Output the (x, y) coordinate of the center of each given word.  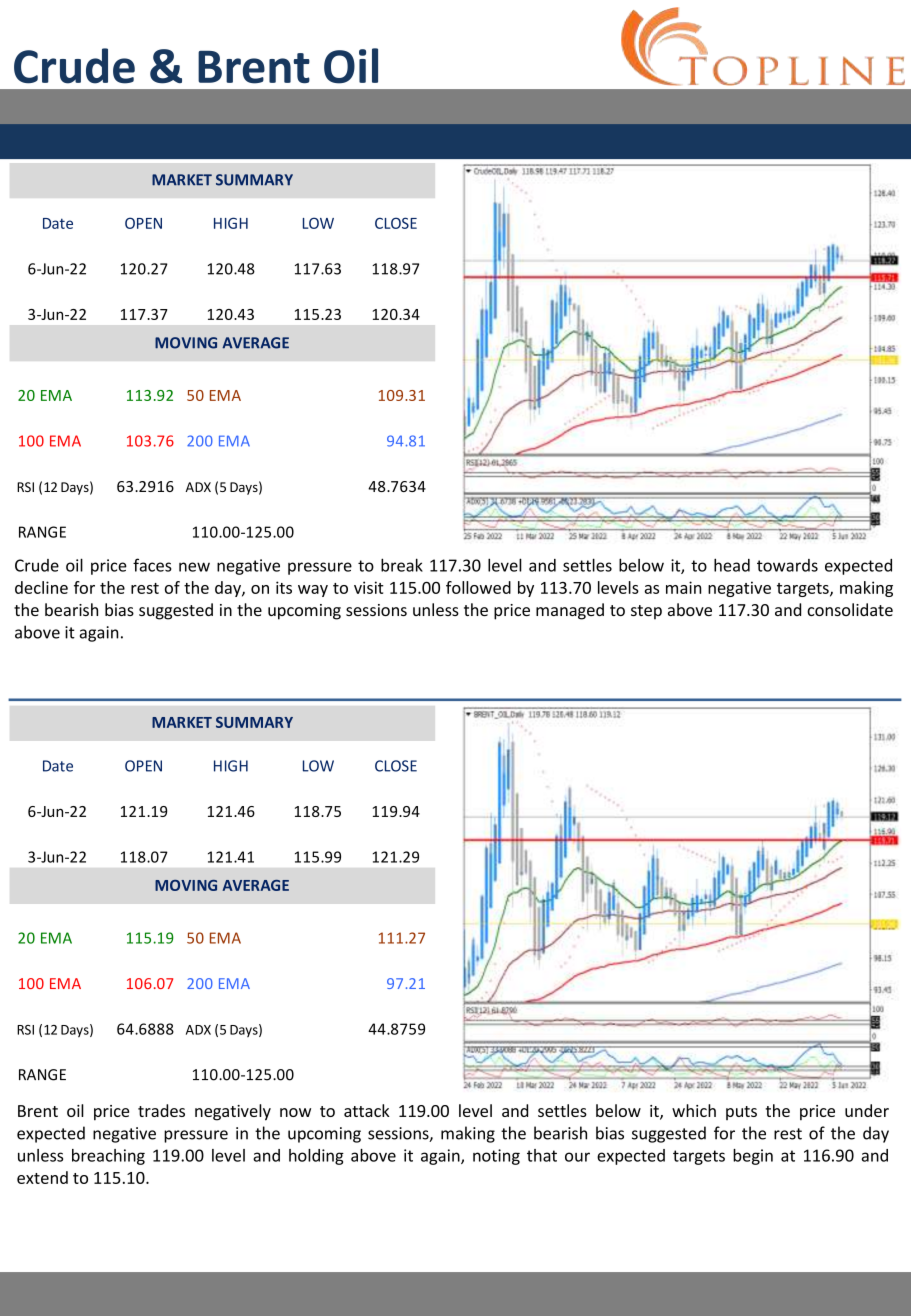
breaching (108, 1157)
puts (741, 1113)
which (694, 1110)
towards (787, 565)
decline (41, 587)
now (295, 1112)
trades (161, 1110)
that (542, 1155)
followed (478, 587)
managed (570, 611)
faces (152, 565)
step (646, 612)
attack (367, 1110)
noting (496, 1157)
